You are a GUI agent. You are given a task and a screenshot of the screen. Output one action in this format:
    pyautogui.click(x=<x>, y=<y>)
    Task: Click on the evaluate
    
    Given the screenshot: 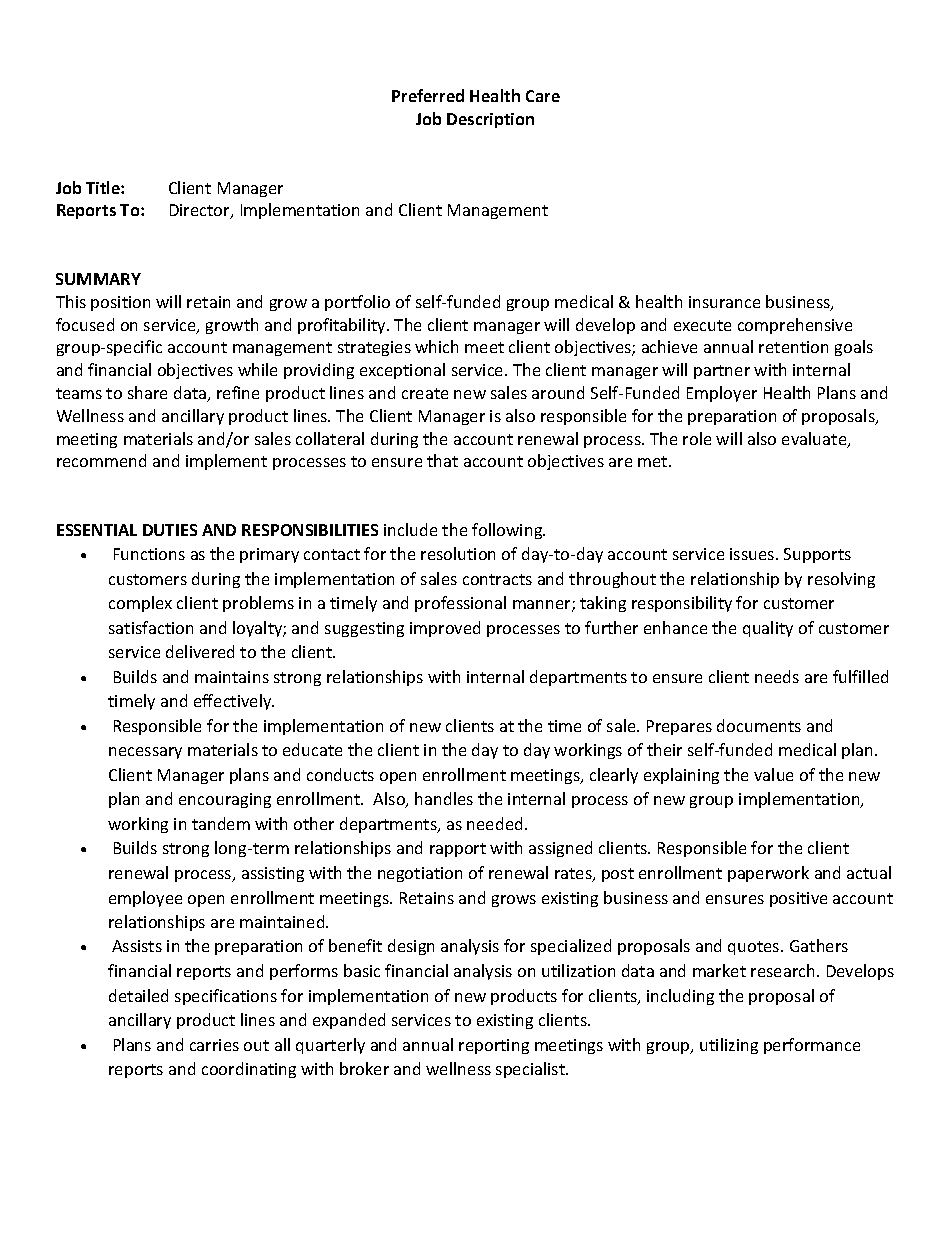 What is the action you would take?
    pyautogui.click(x=815, y=440)
